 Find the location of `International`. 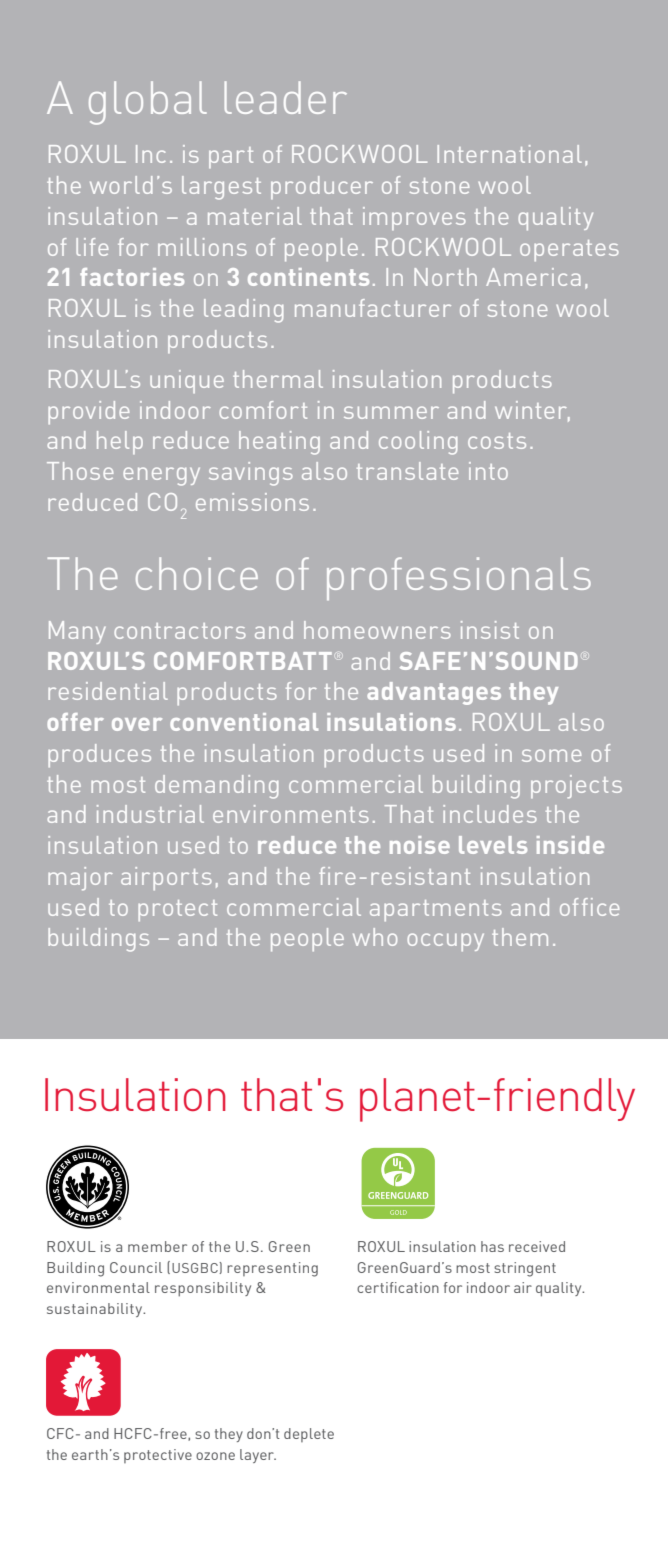

International is located at coordinates (509, 154).
